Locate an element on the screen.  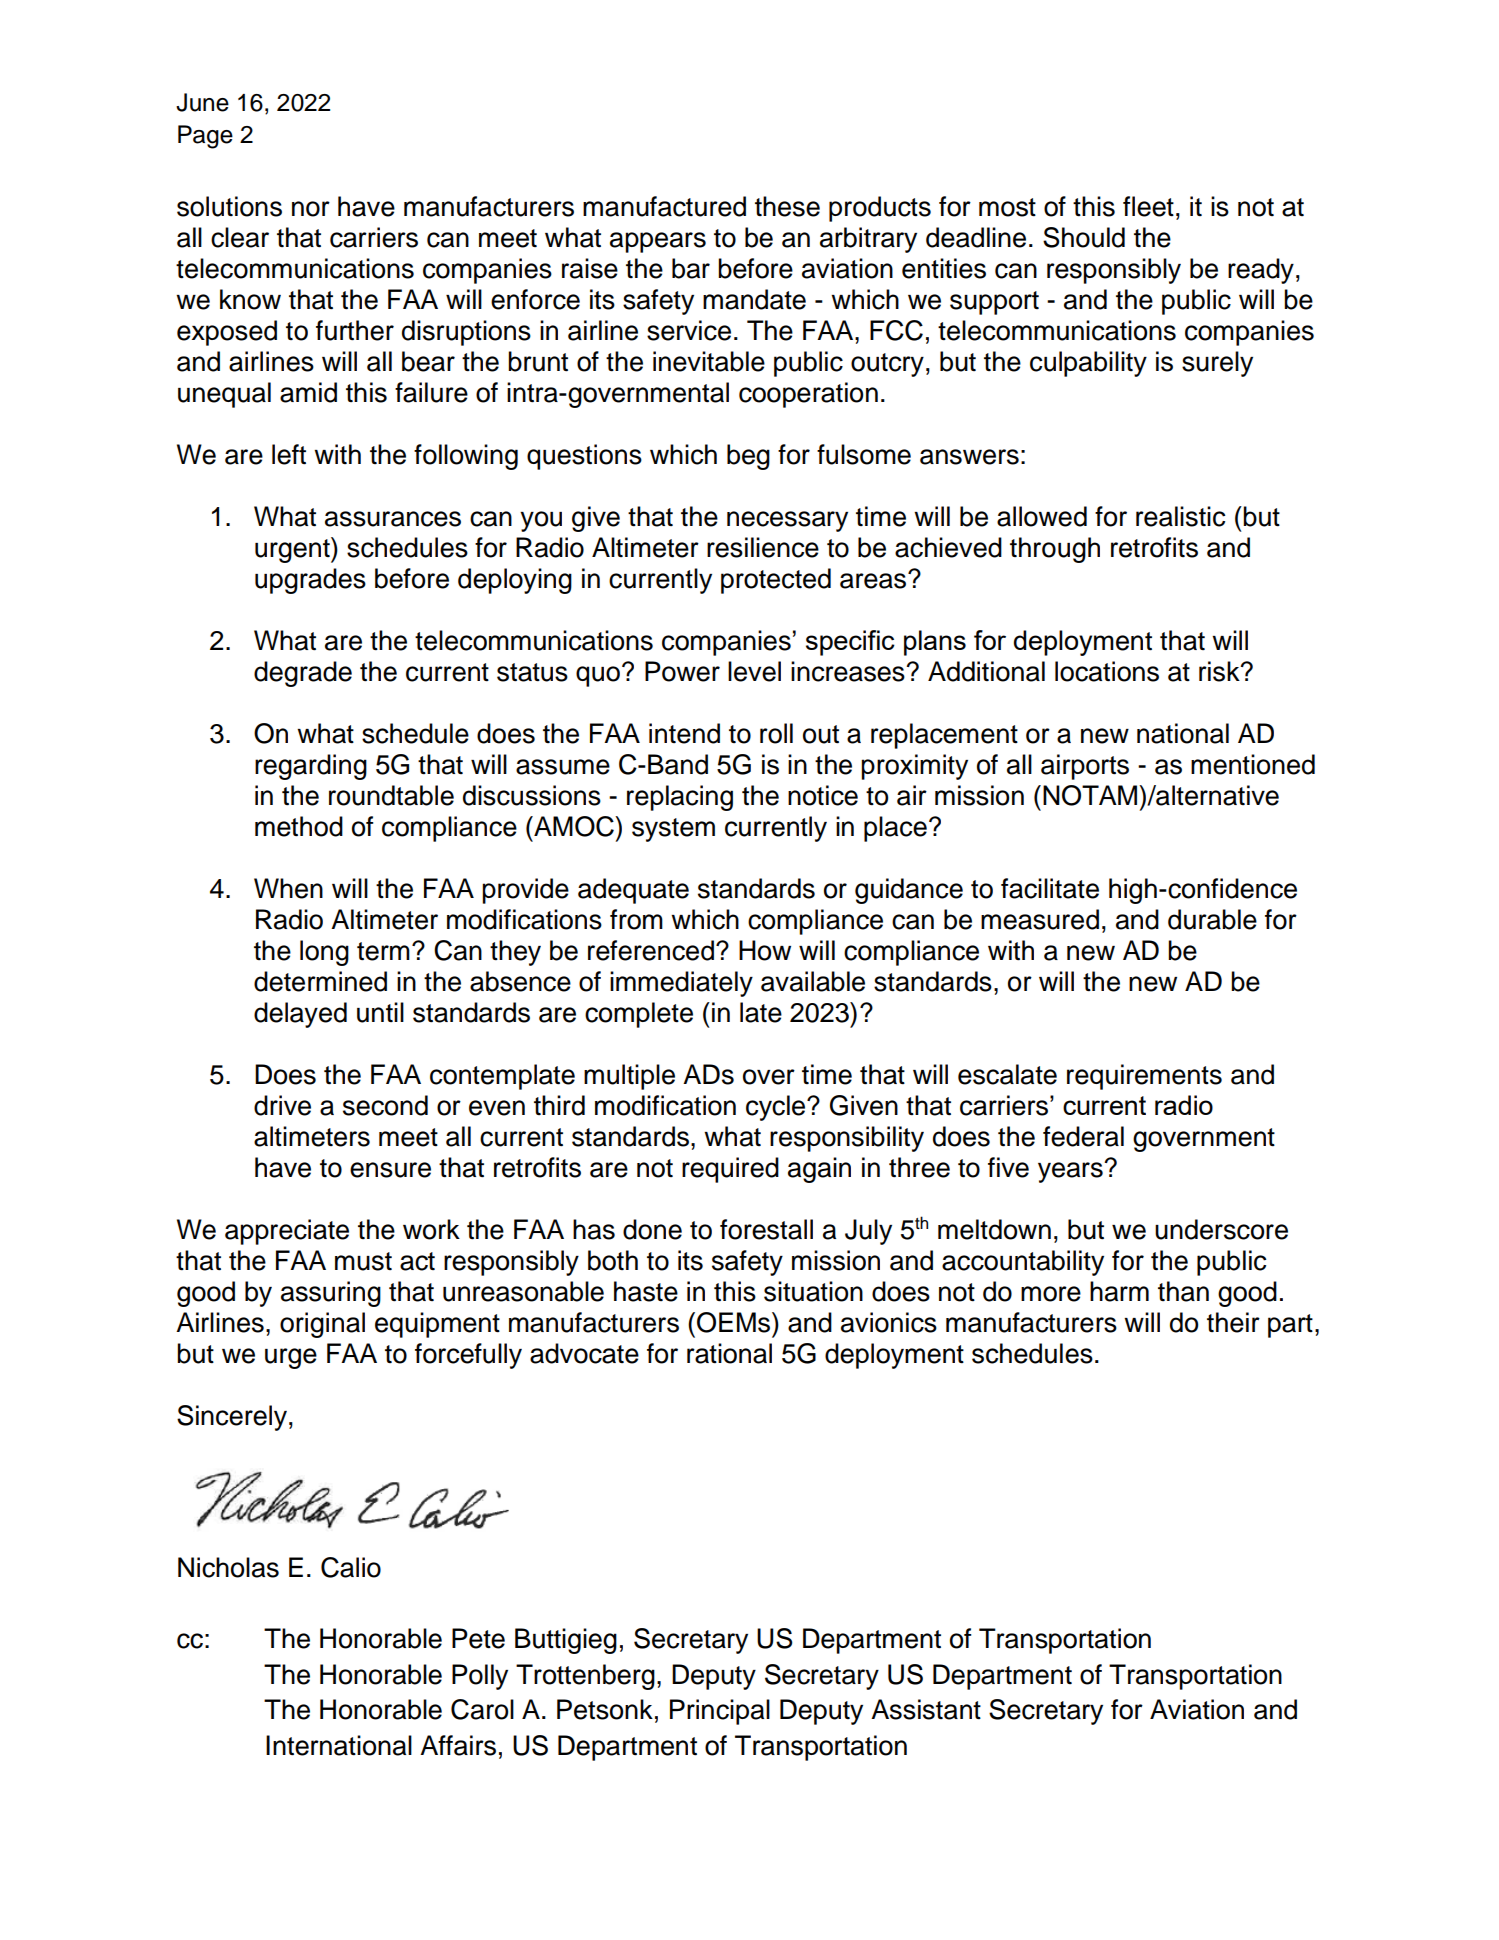
Affairs is located at coordinates (458, 1745).
